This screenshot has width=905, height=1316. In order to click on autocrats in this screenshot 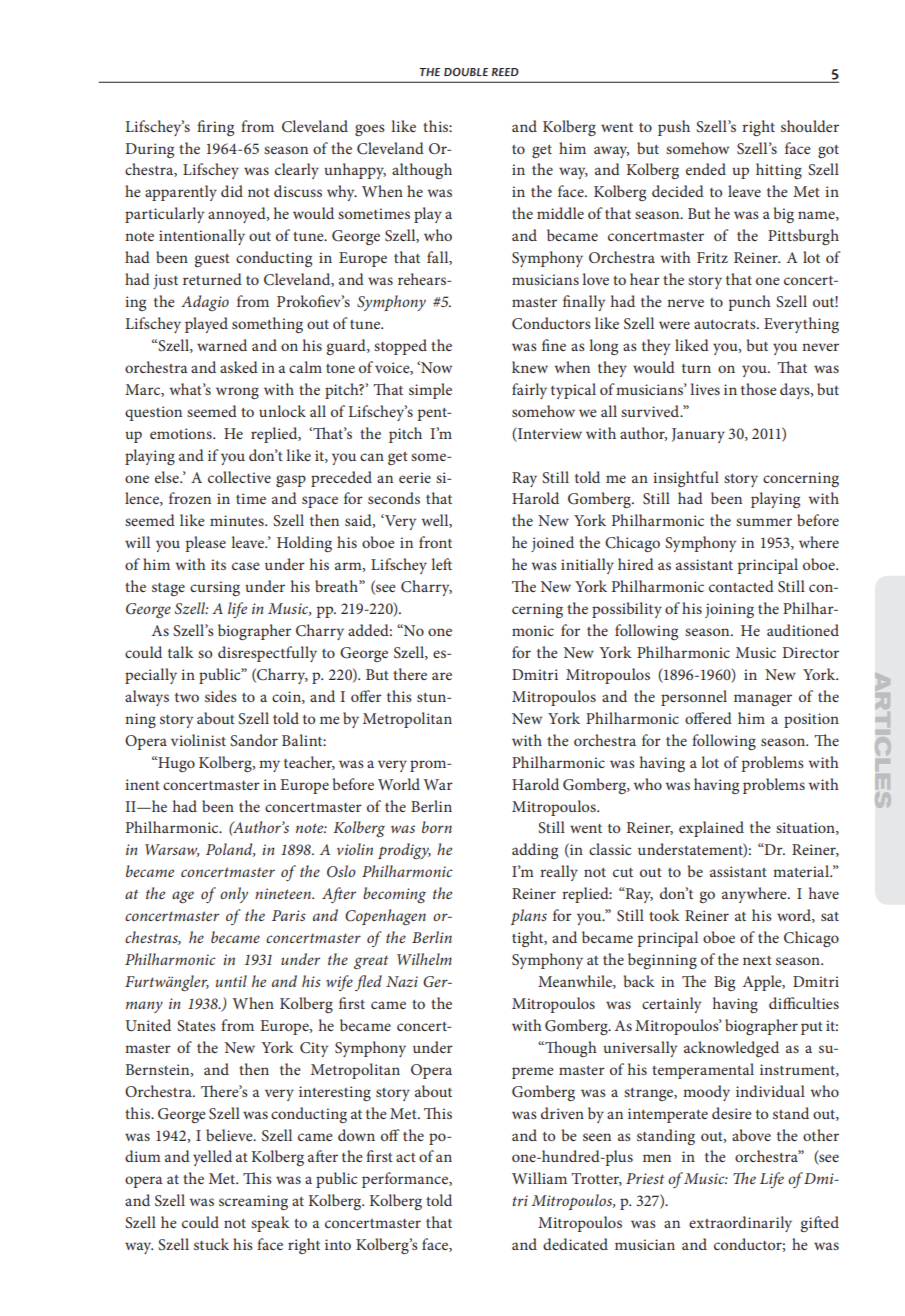, I will do `click(726, 324)`.
